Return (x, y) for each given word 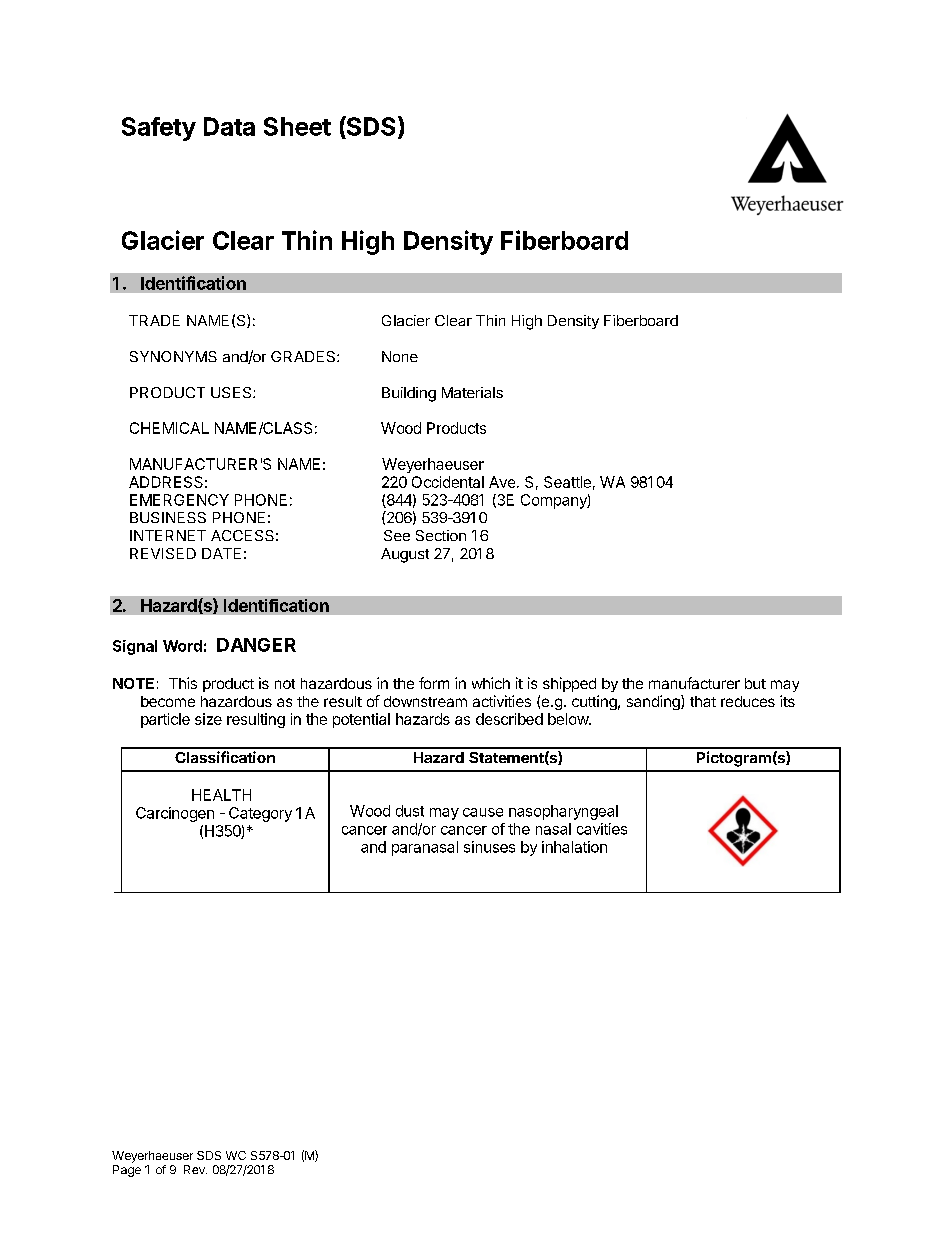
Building (409, 394)
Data (229, 126)
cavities (602, 829)
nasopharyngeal (563, 812)
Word (182, 646)
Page (127, 1171)
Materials (472, 392)
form (434, 683)
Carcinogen (175, 814)
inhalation (574, 847)
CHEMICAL (169, 428)
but (755, 683)
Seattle (567, 482)
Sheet (297, 126)
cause (483, 812)
